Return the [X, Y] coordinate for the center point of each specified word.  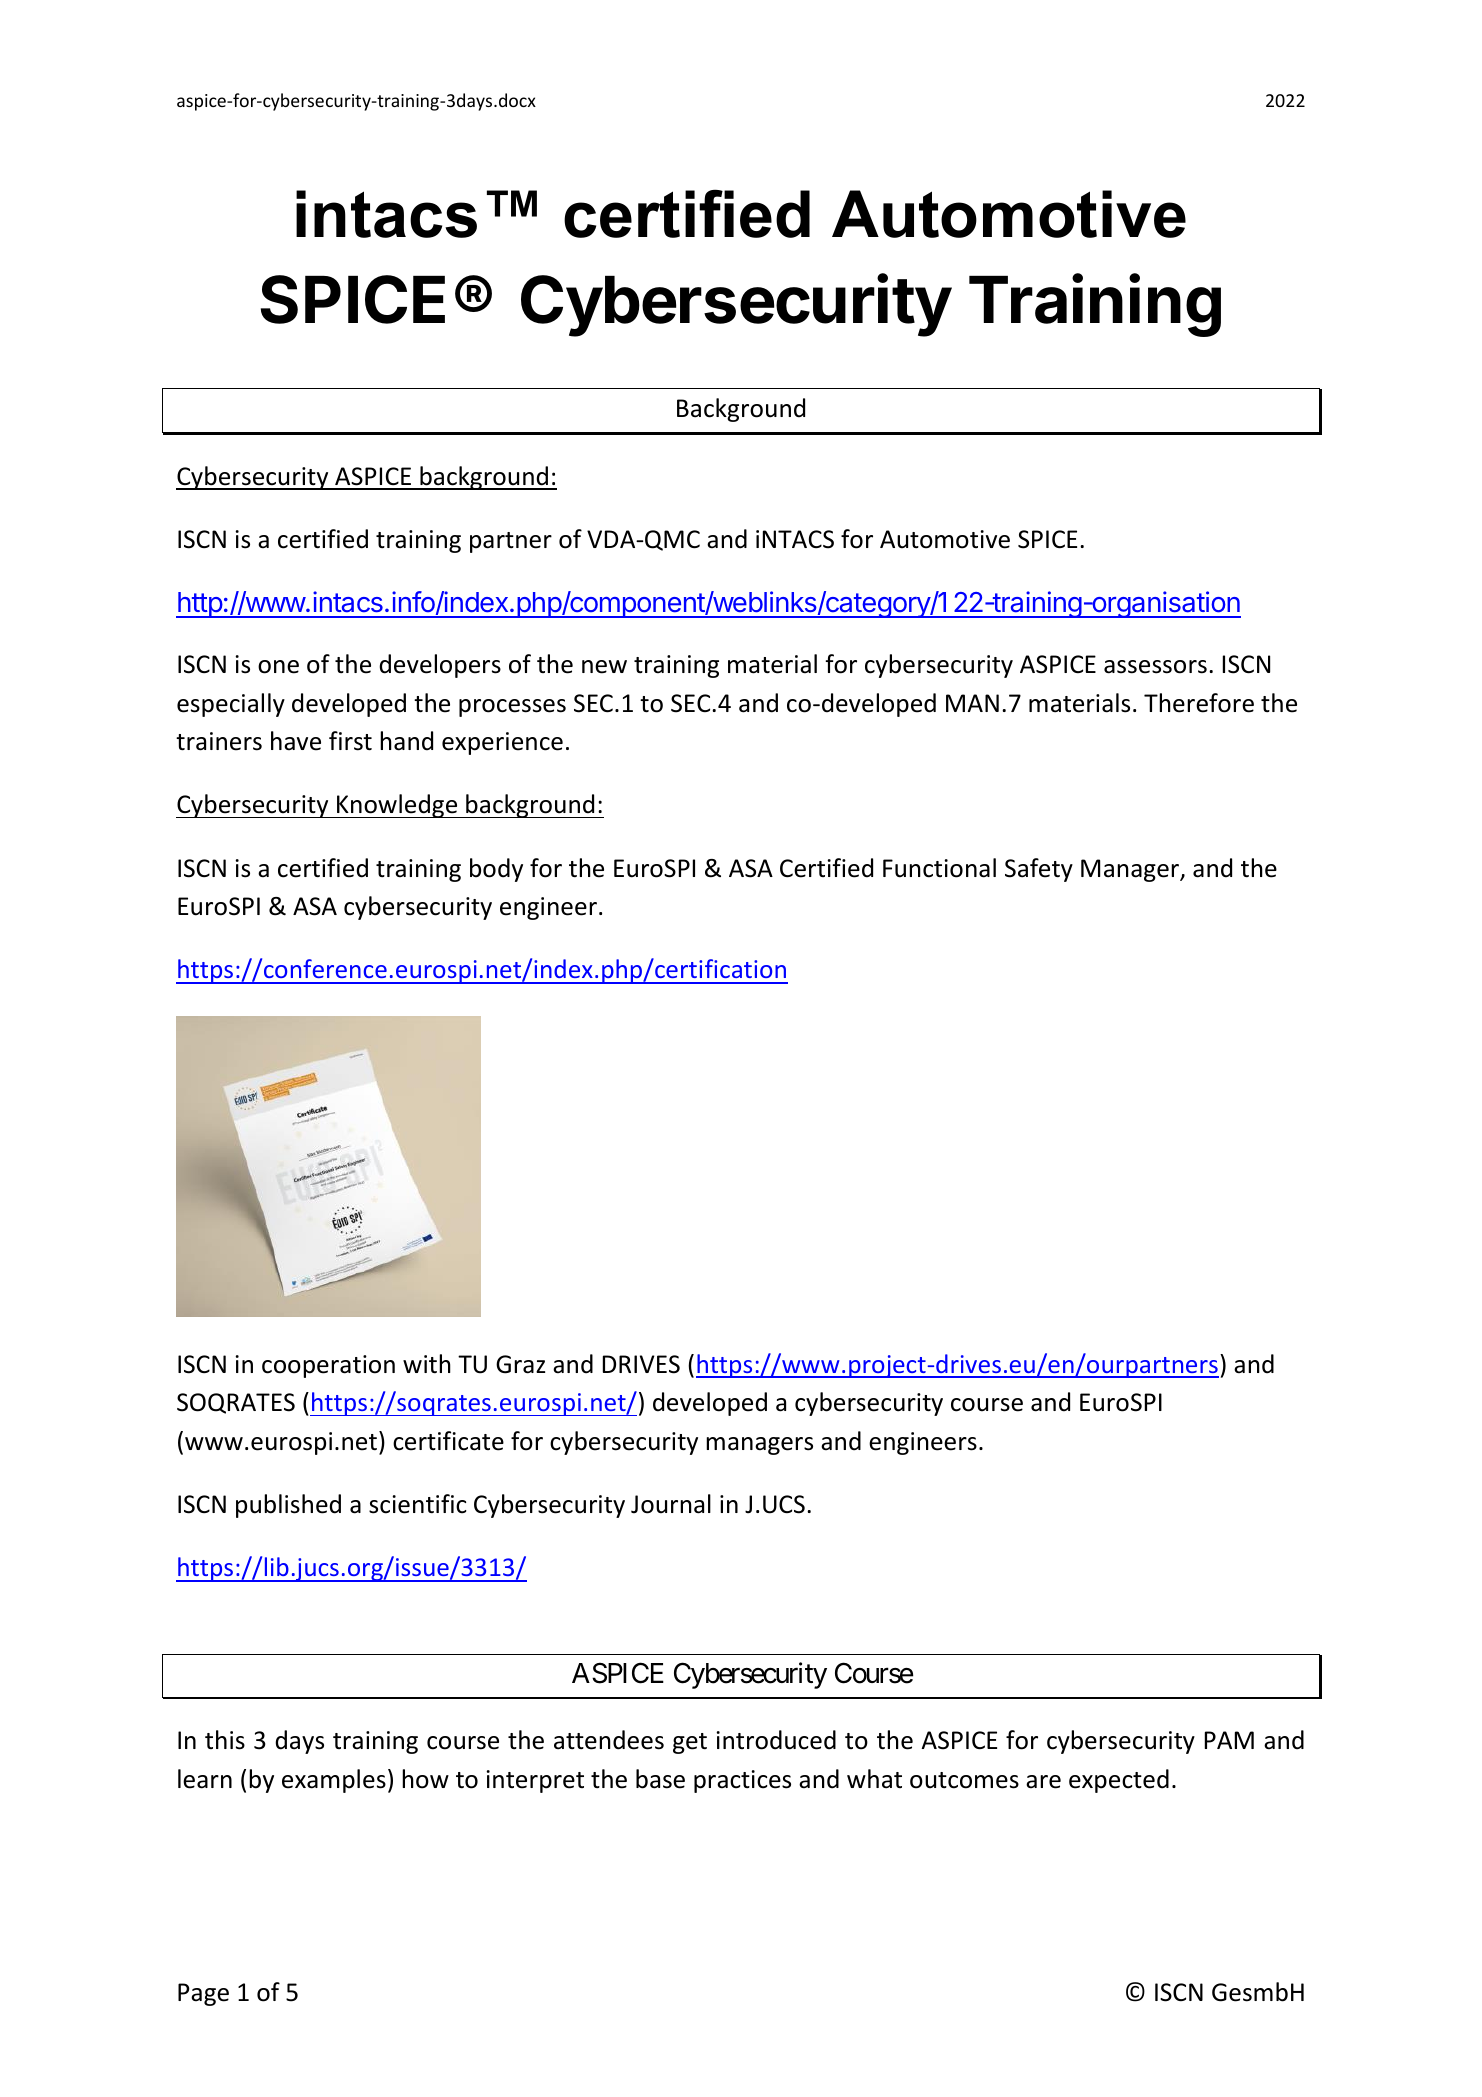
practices [742, 1781]
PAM [1229, 1740]
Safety [1039, 870]
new [604, 667]
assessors [1155, 667]
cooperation [328, 1366]
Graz [520, 1364]
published [288, 1506]
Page [203, 1994]
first [350, 741]
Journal [671, 1504]
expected [1119, 1781]
